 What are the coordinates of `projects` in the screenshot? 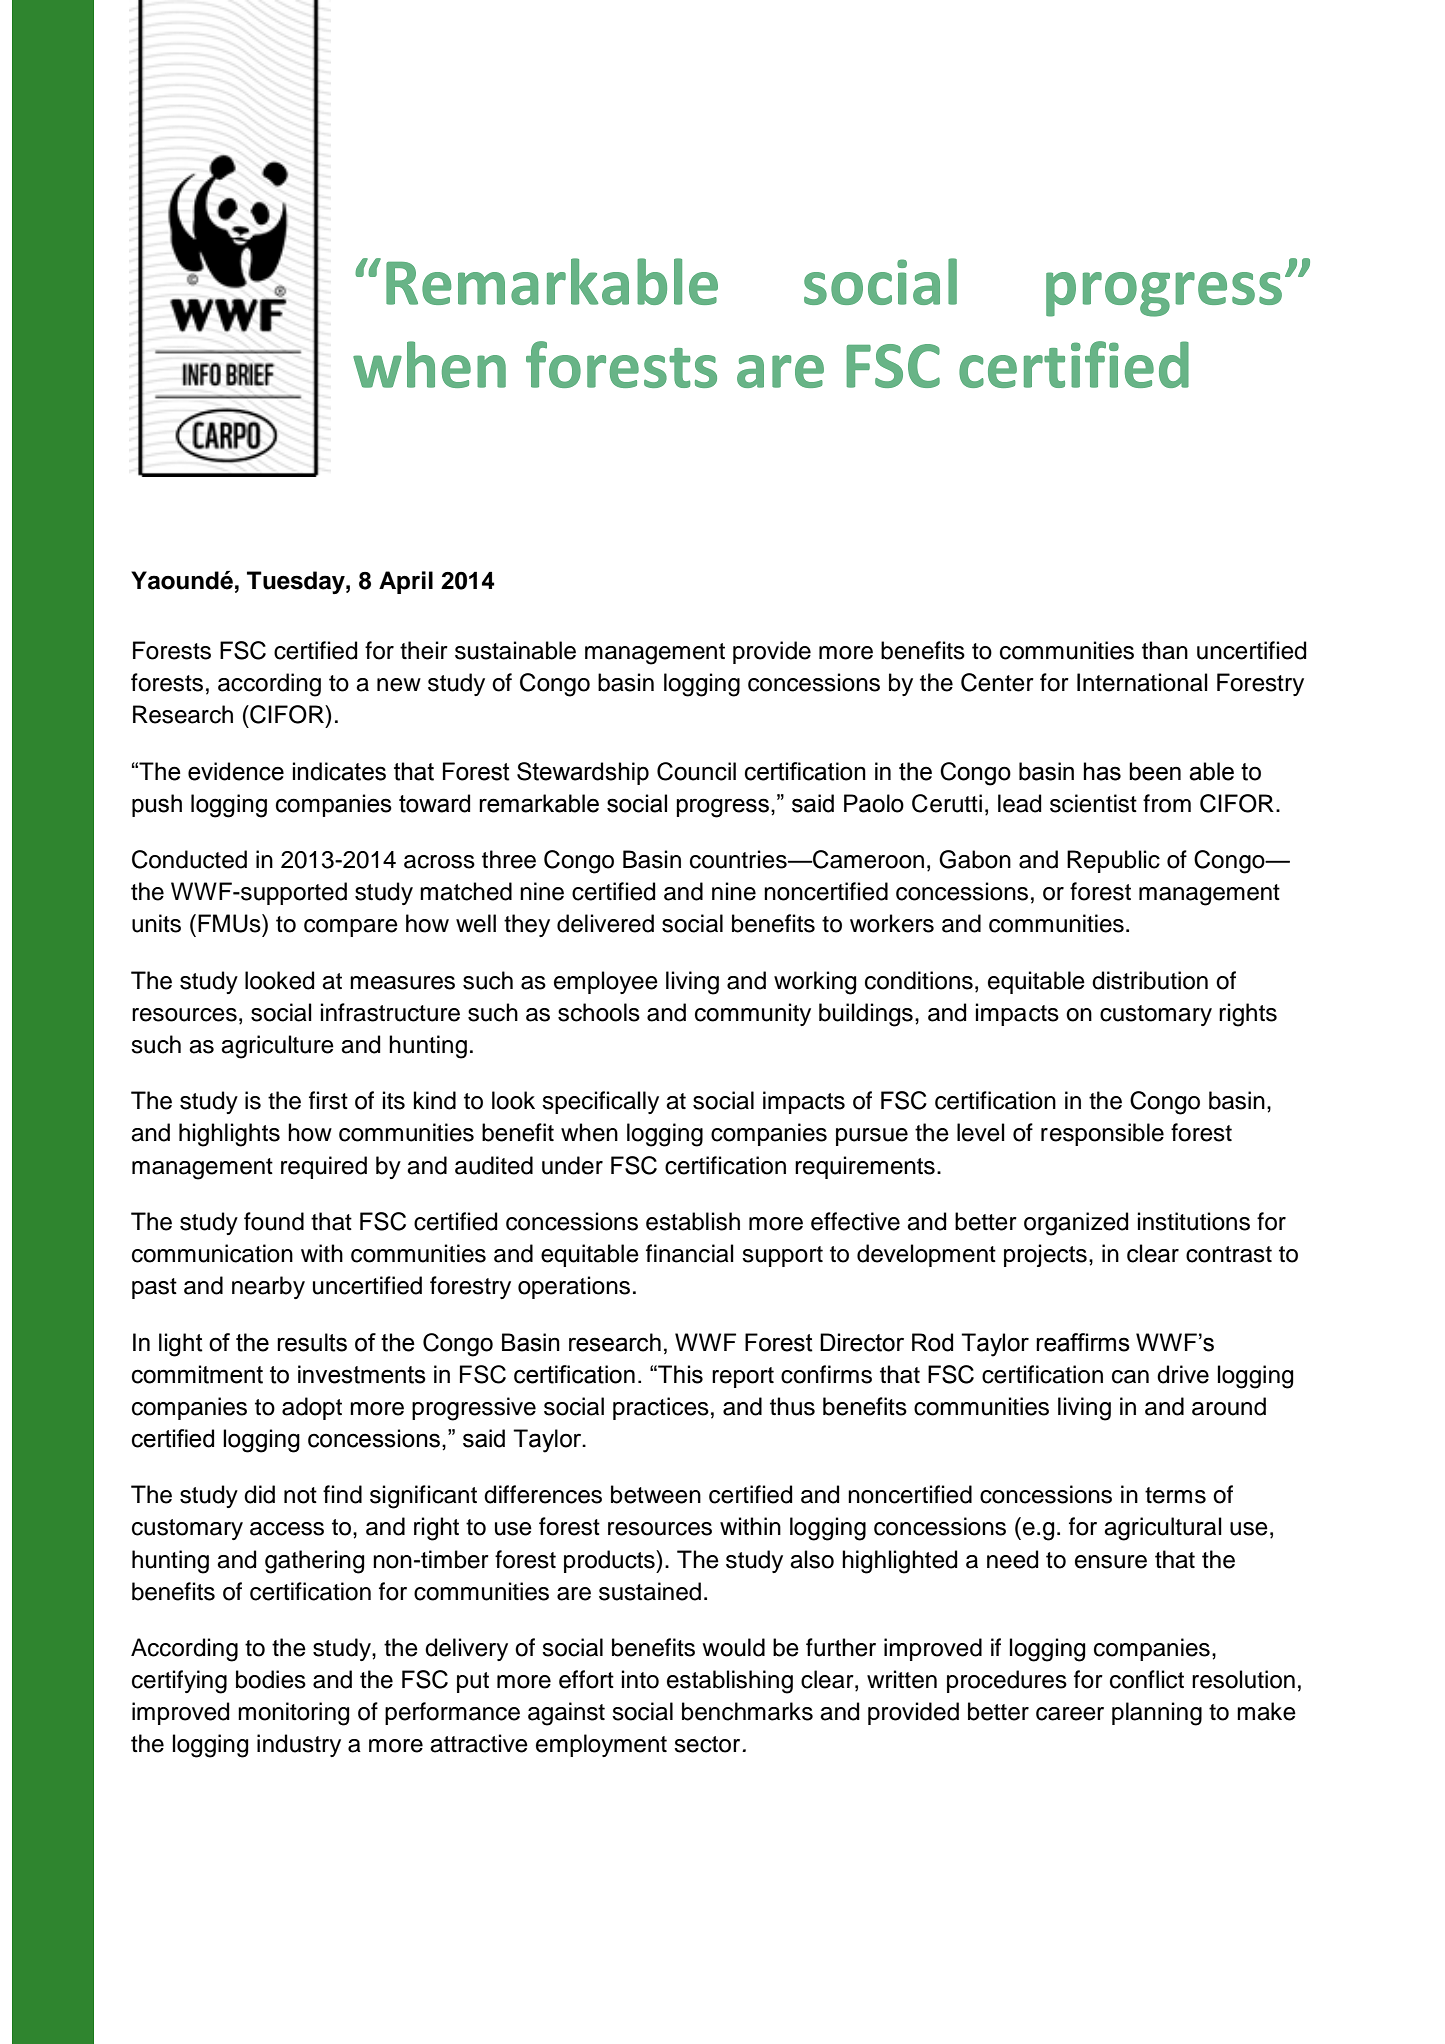 It's located at (1045, 1255).
